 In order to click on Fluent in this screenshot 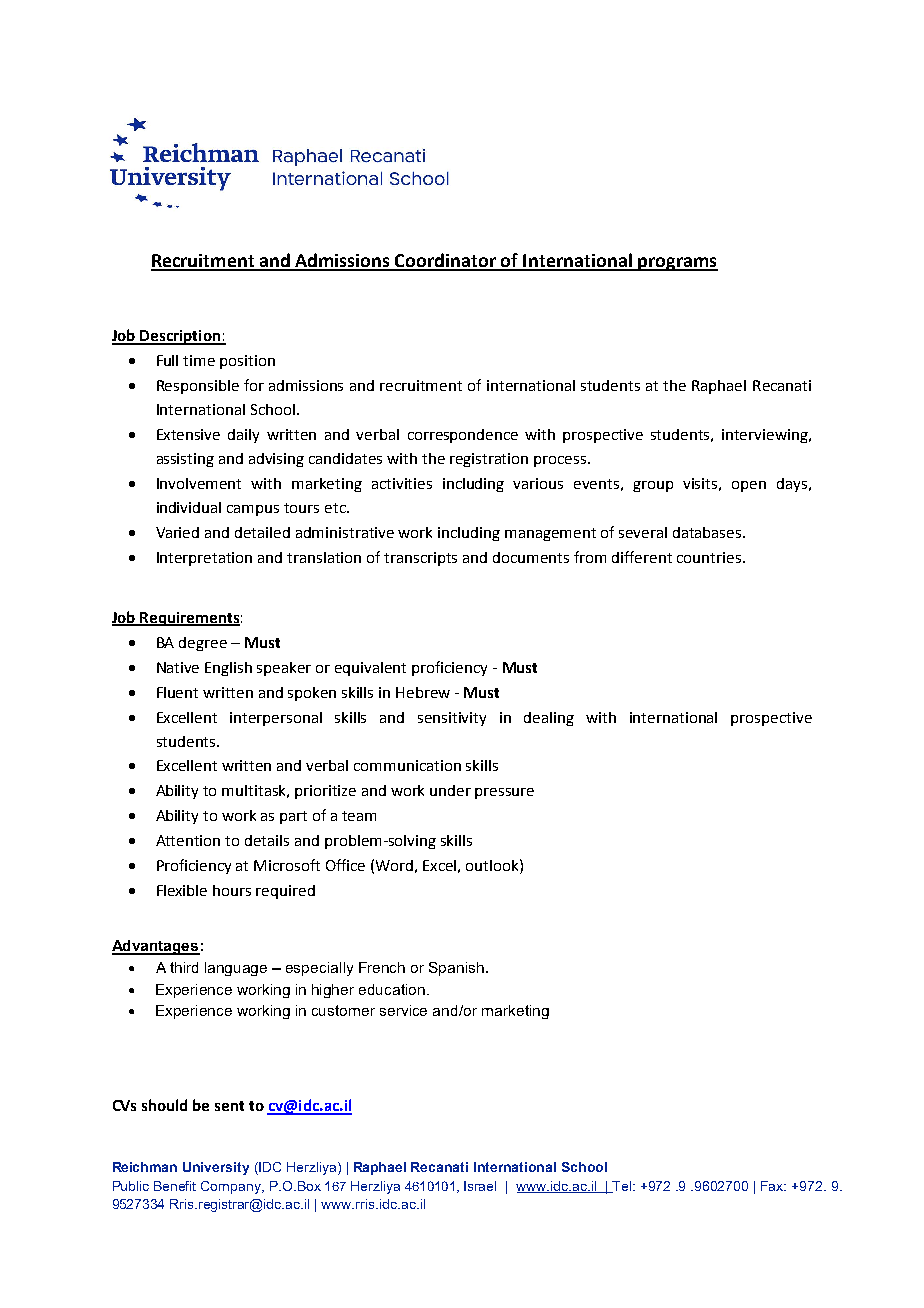, I will do `click(177, 692)`.
